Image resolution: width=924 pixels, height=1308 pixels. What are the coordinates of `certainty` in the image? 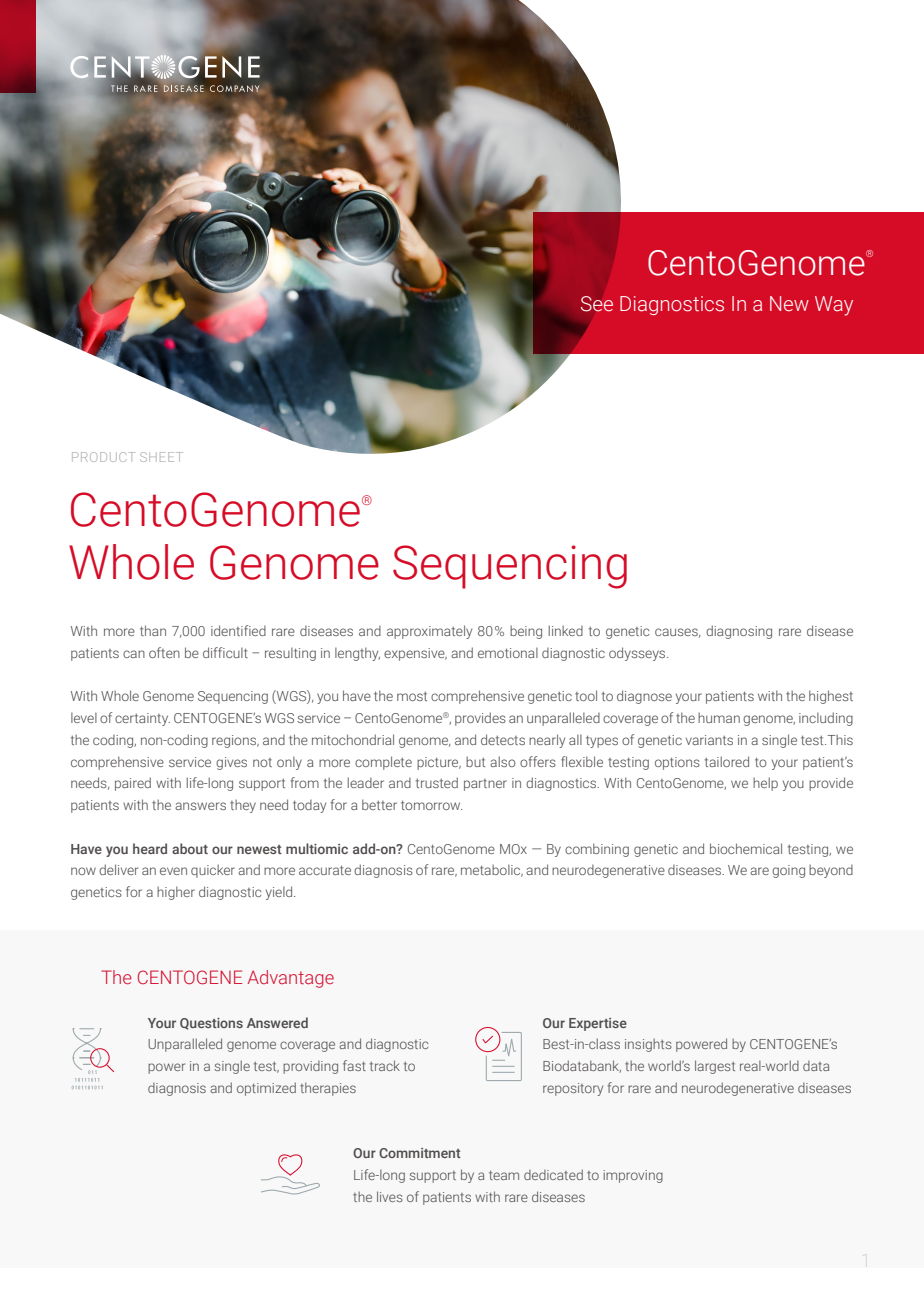 It's located at (142, 719).
